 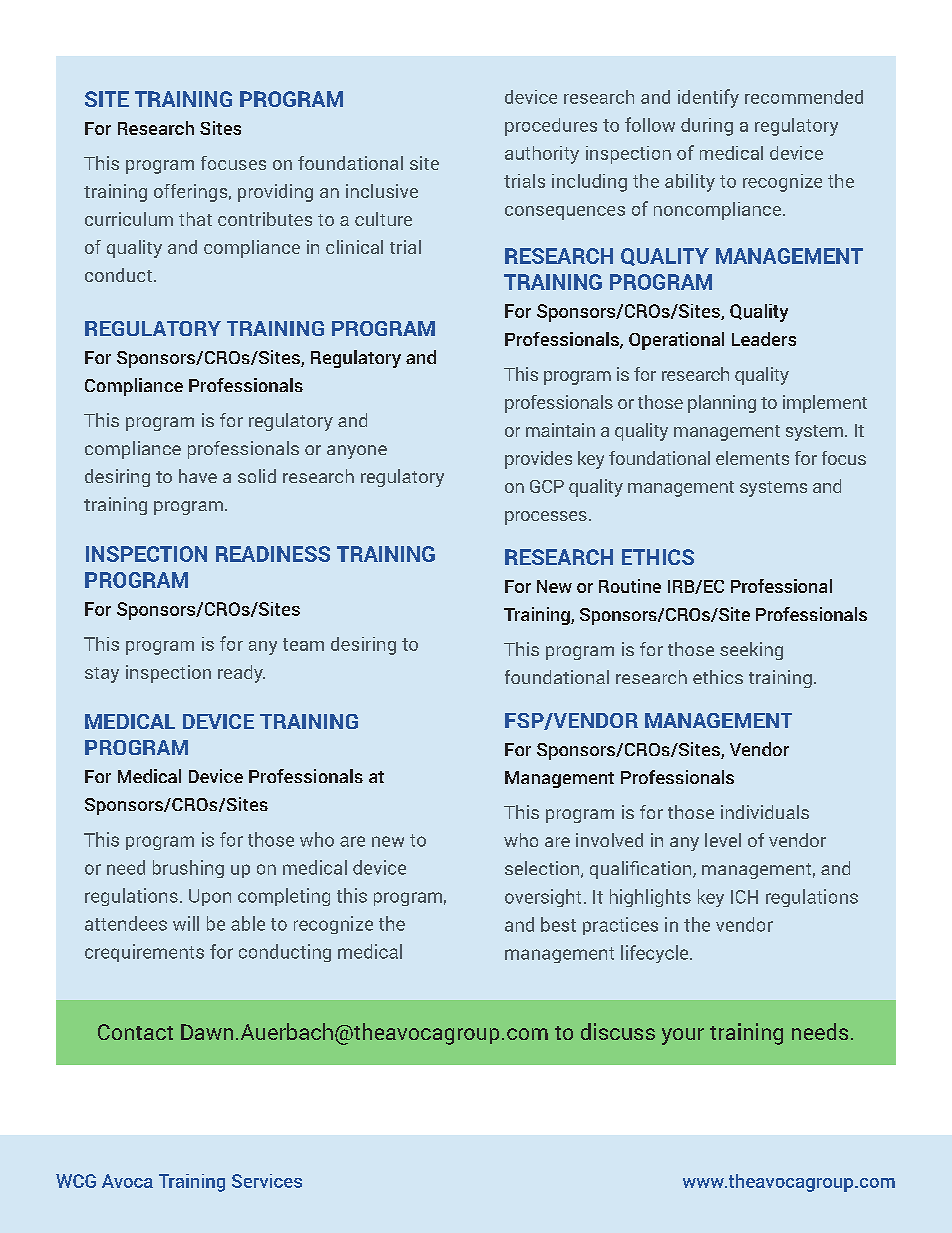 I want to click on have, so click(x=198, y=476).
